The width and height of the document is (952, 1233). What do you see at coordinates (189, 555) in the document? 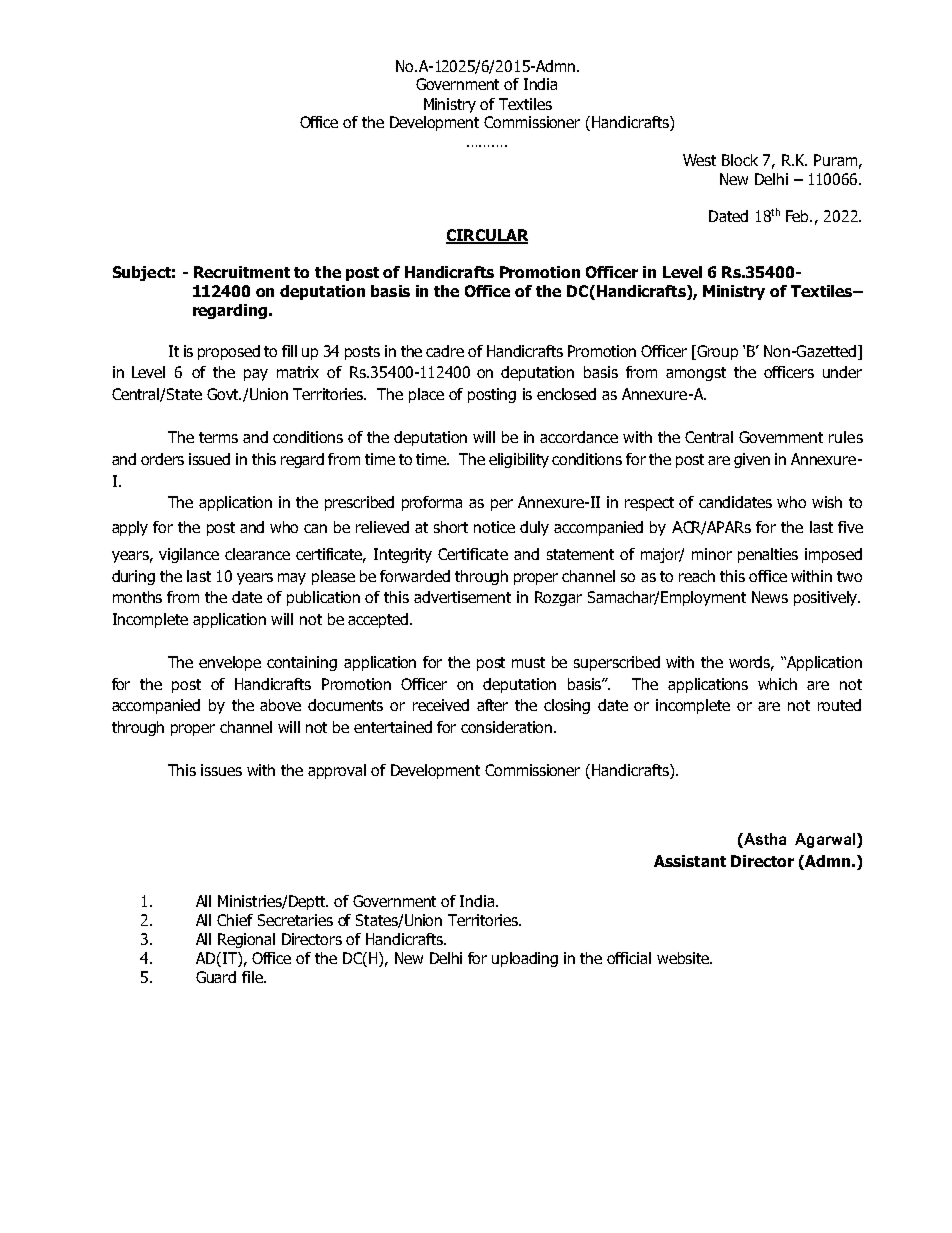
I see `vigilance` at bounding box center [189, 555].
